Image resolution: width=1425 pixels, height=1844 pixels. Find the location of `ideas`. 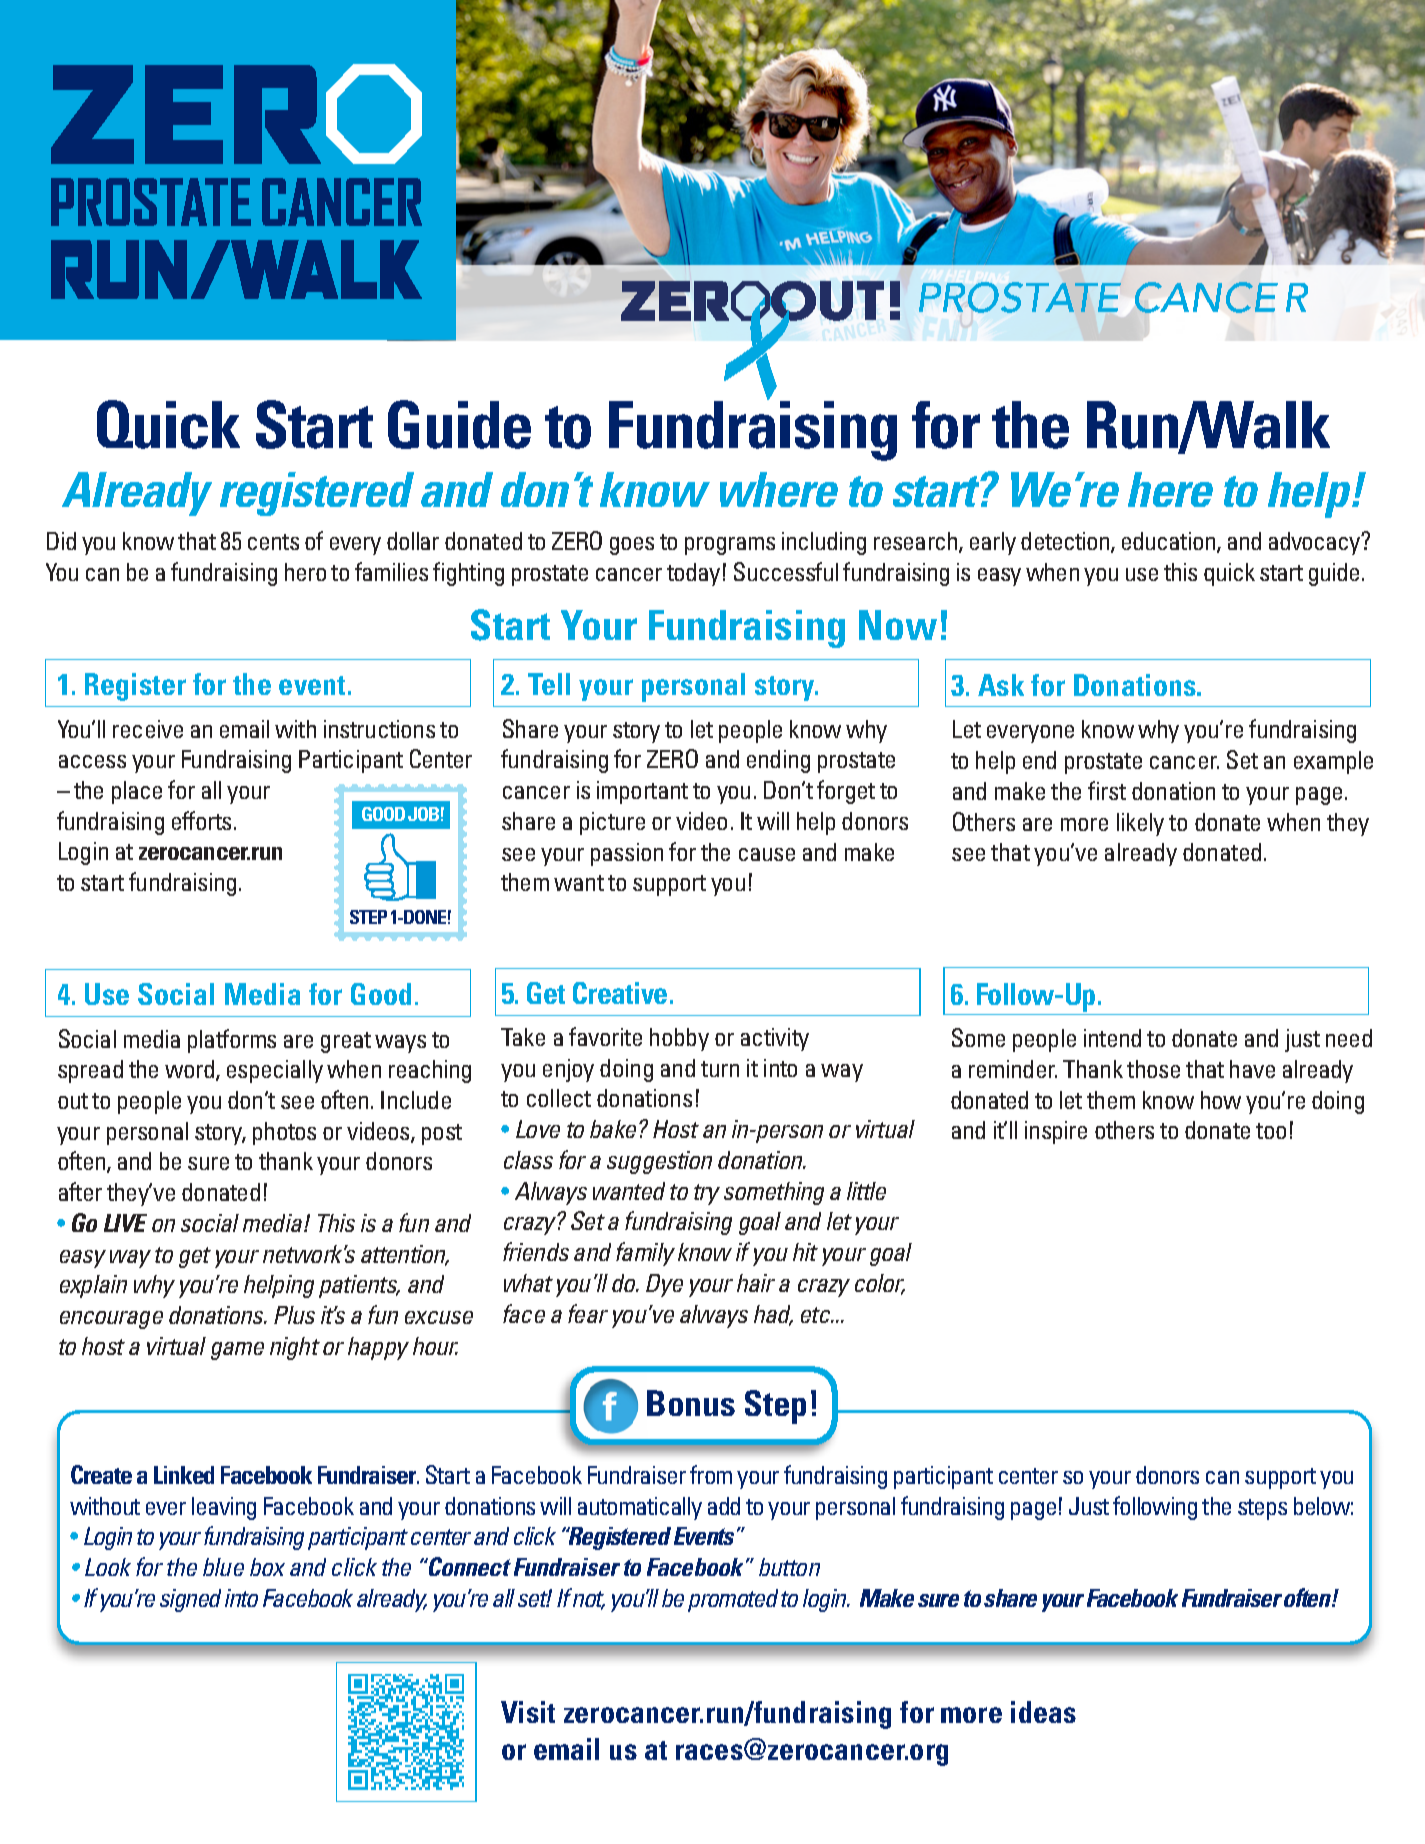

ideas is located at coordinates (1043, 1712).
